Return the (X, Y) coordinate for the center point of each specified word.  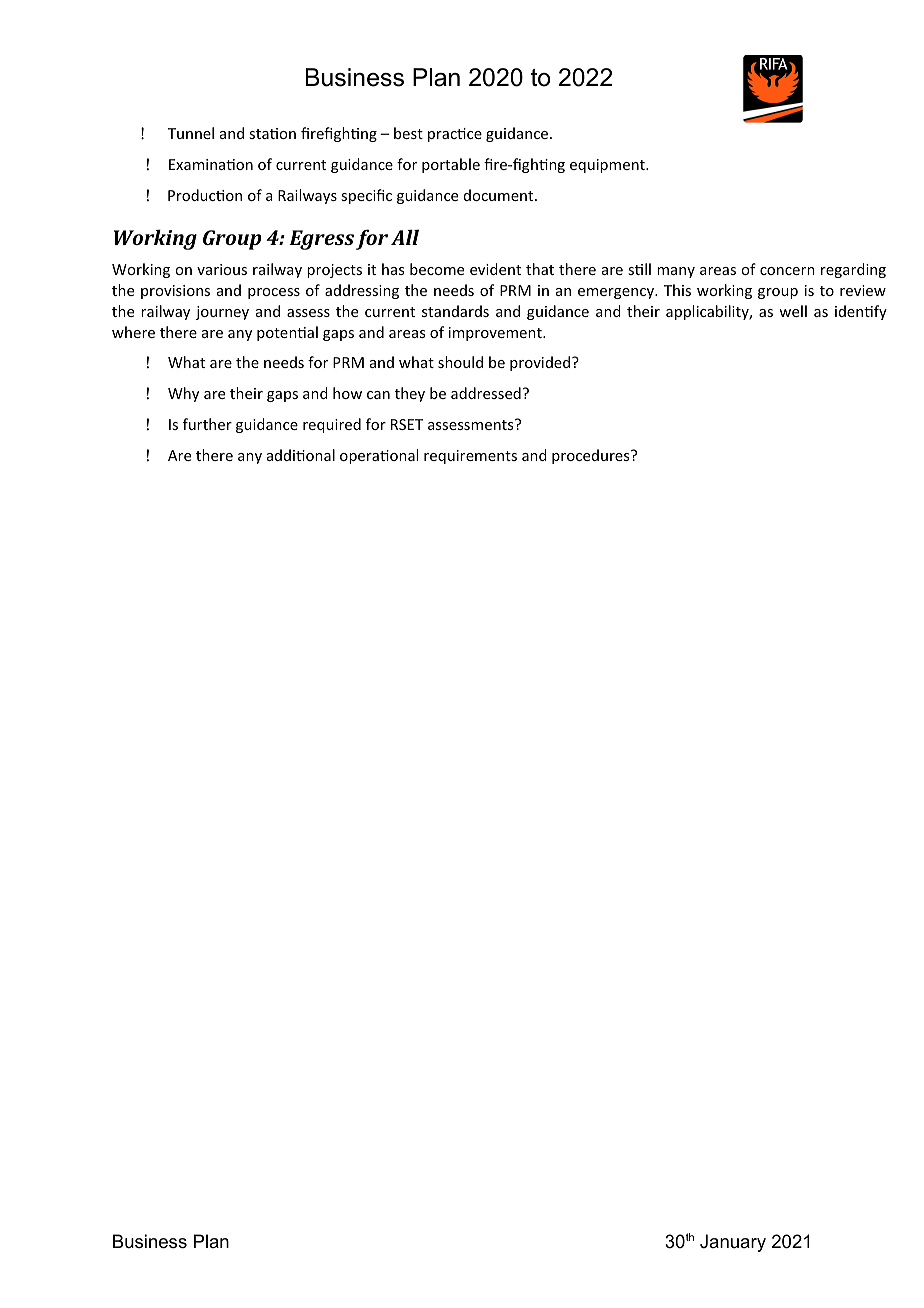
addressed (486, 393)
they (410, 394)
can (378, 395)
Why (183, 394)
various (222, 269)
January (733, 1243)
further (207, 424)
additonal (301, 455)
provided (541, 363)
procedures (592, 456)
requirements (470, 457)
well (793, 311)
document (500, 195)
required (332, 425)
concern (787, 271)
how (347, 393)
